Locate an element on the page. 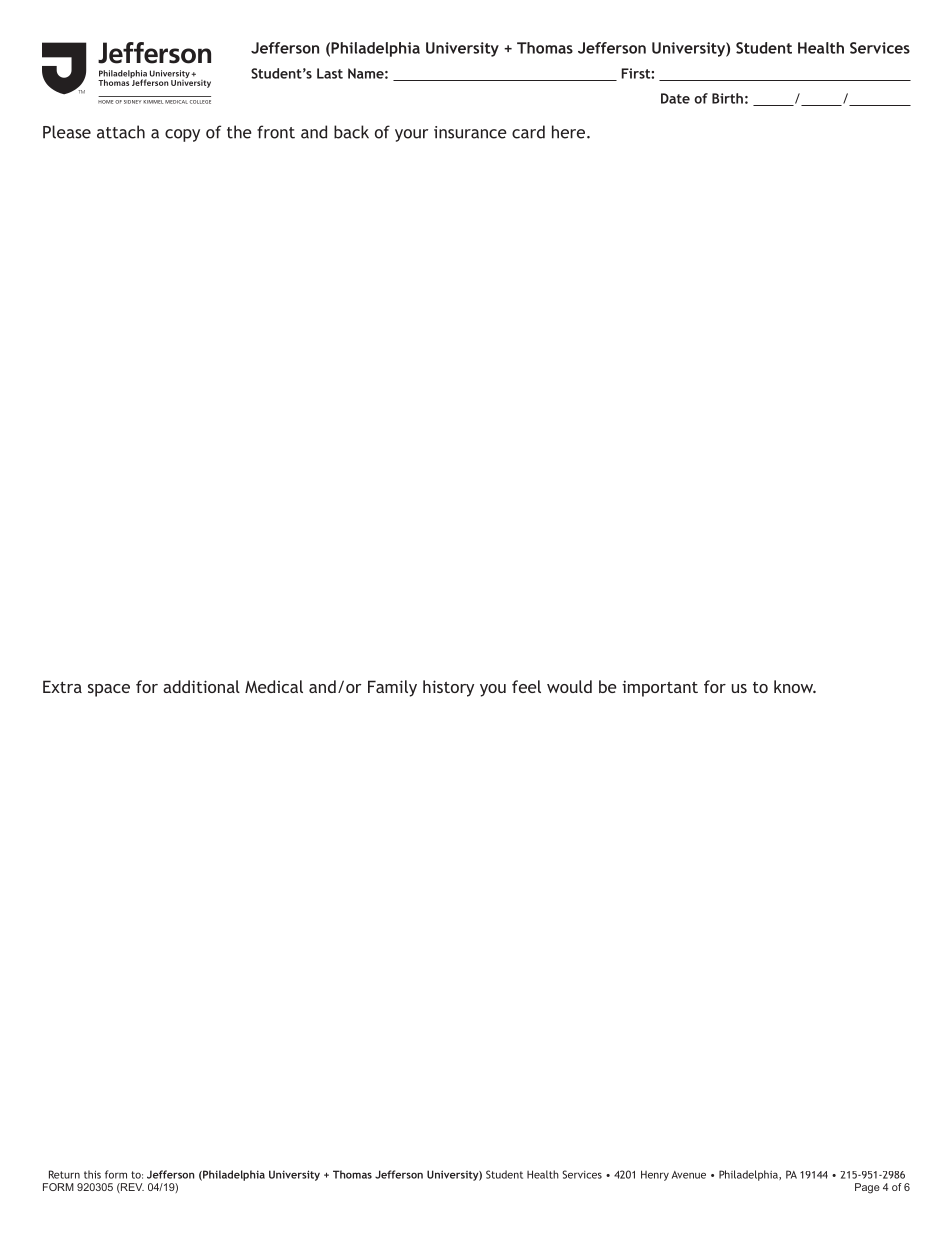 This page has width=952, height=1233. copy is located at coordinates (182, 135).
